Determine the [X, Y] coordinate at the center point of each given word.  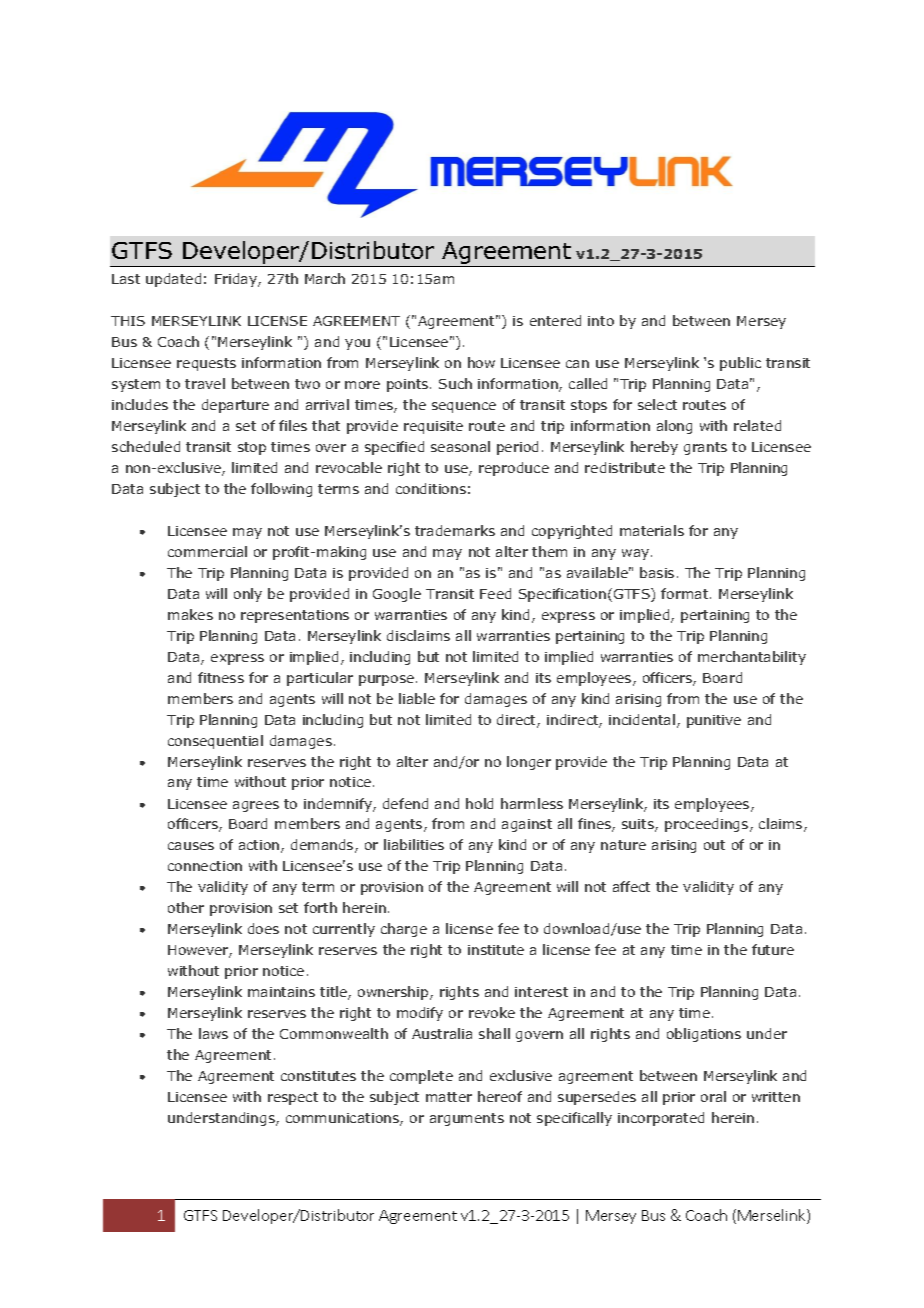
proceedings [708, 825]
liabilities [414, 844]
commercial [207, 551]
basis [657, 572]
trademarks [455, 530]
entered [555, 320]
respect [293, 1098]
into [601, 321]
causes [191, 846]
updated [173, 280]
